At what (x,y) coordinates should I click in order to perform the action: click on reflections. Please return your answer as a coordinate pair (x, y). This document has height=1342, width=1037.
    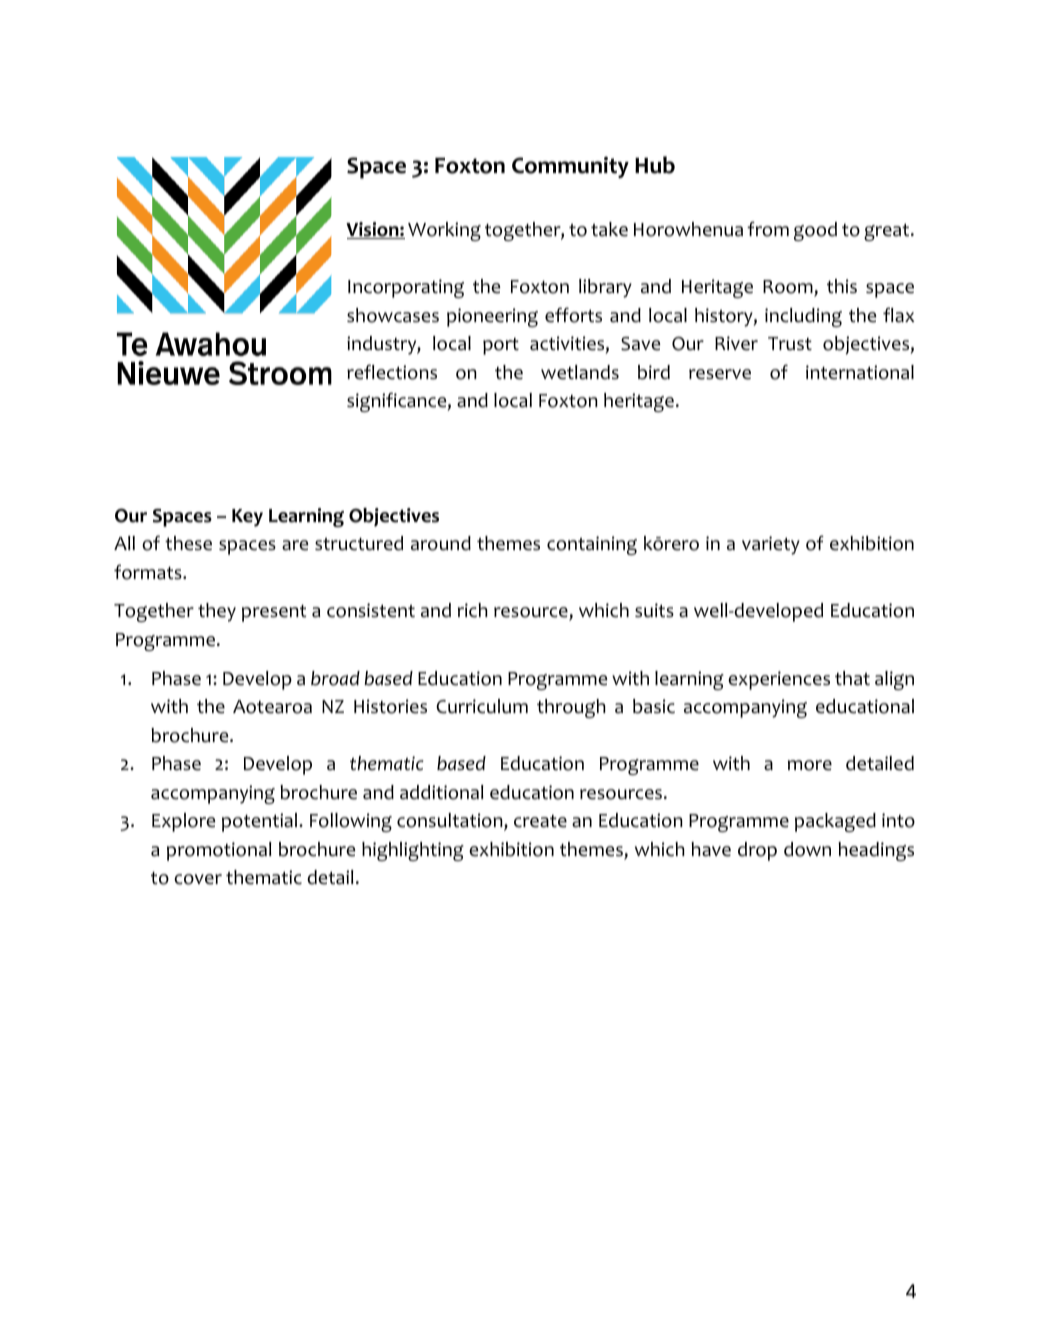
    Looking at the image, I should click on (392, 372).
